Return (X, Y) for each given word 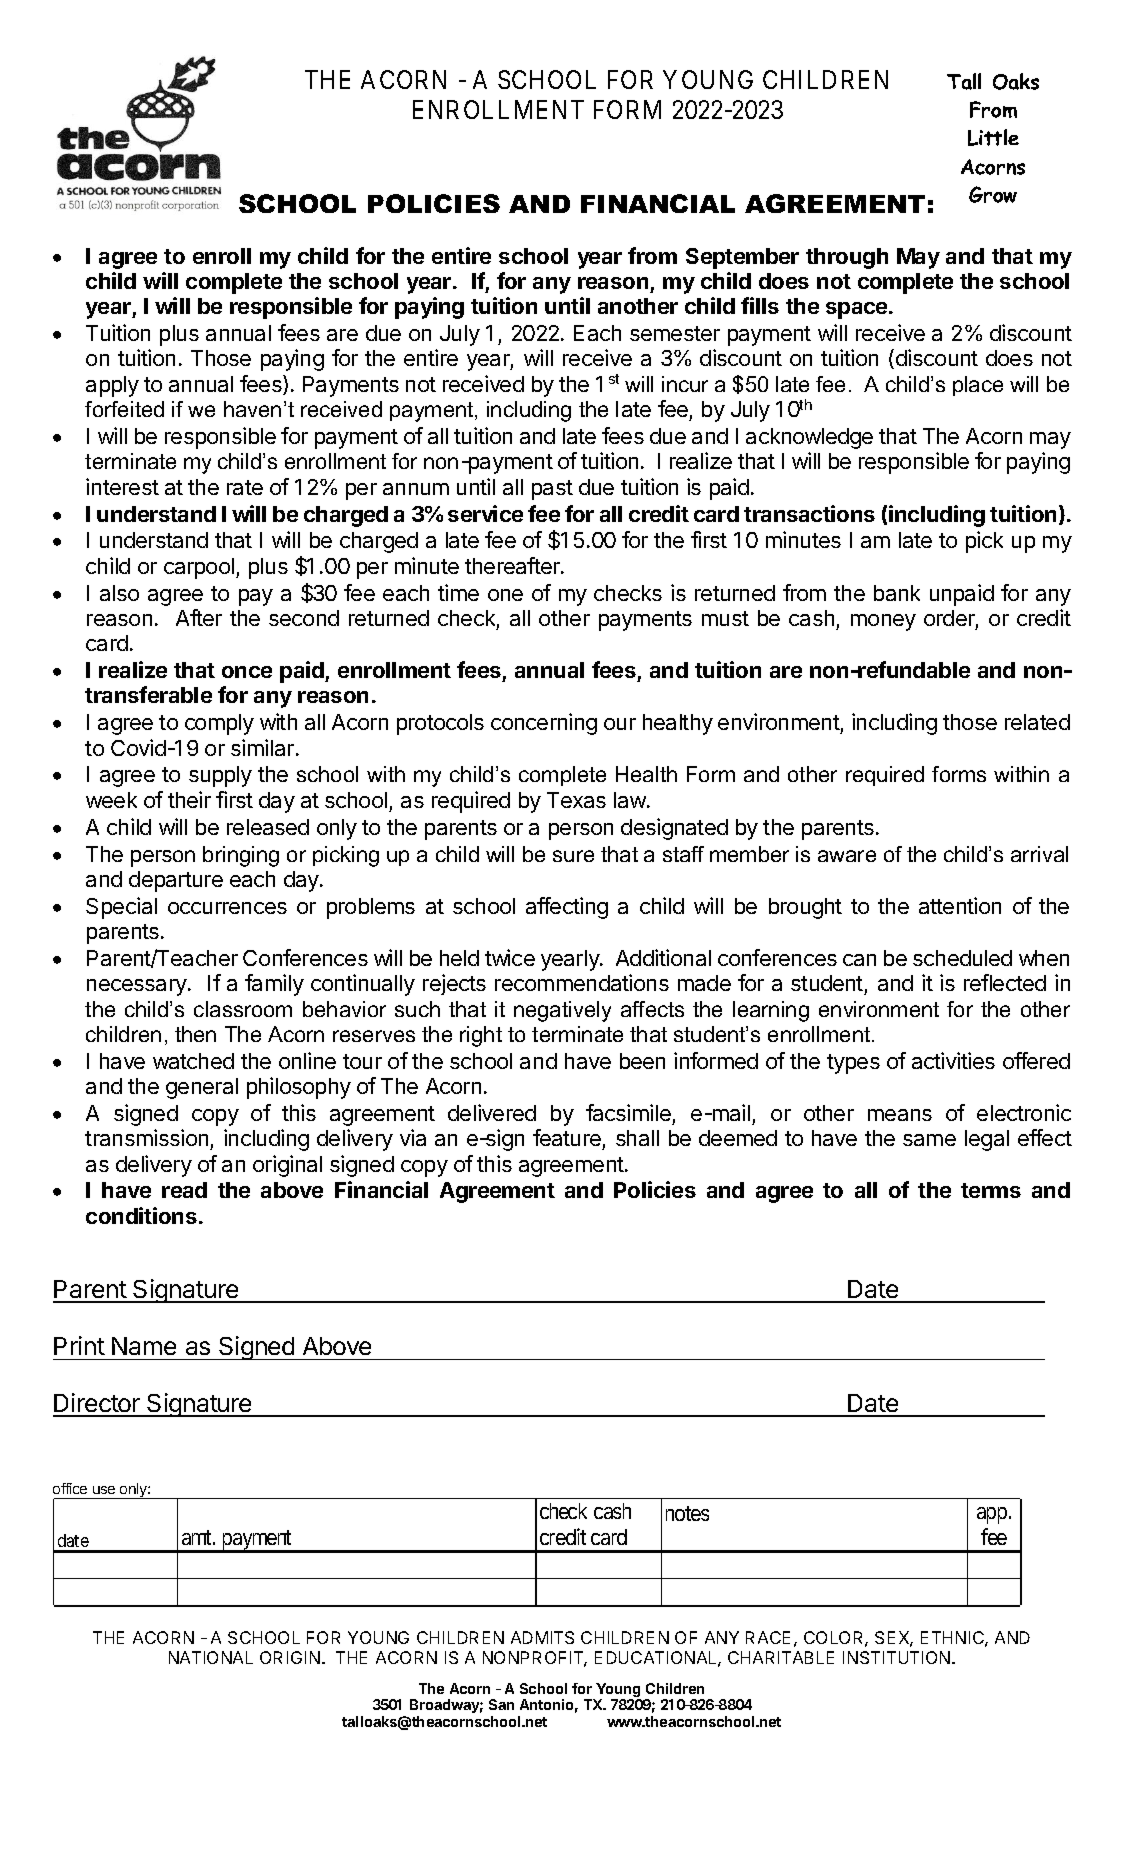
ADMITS (542, 1637)
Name (144, 1346)
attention (960, 905)
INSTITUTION (896, 1657)
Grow (993, 194)
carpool (199, 568)
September (742, 258)
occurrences (227, 908)
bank (897, 593)
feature (567, 1137)
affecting (567, 908)
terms (991, 1190)
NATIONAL (211, 1657)
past (552, 490)
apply (112, 386)
